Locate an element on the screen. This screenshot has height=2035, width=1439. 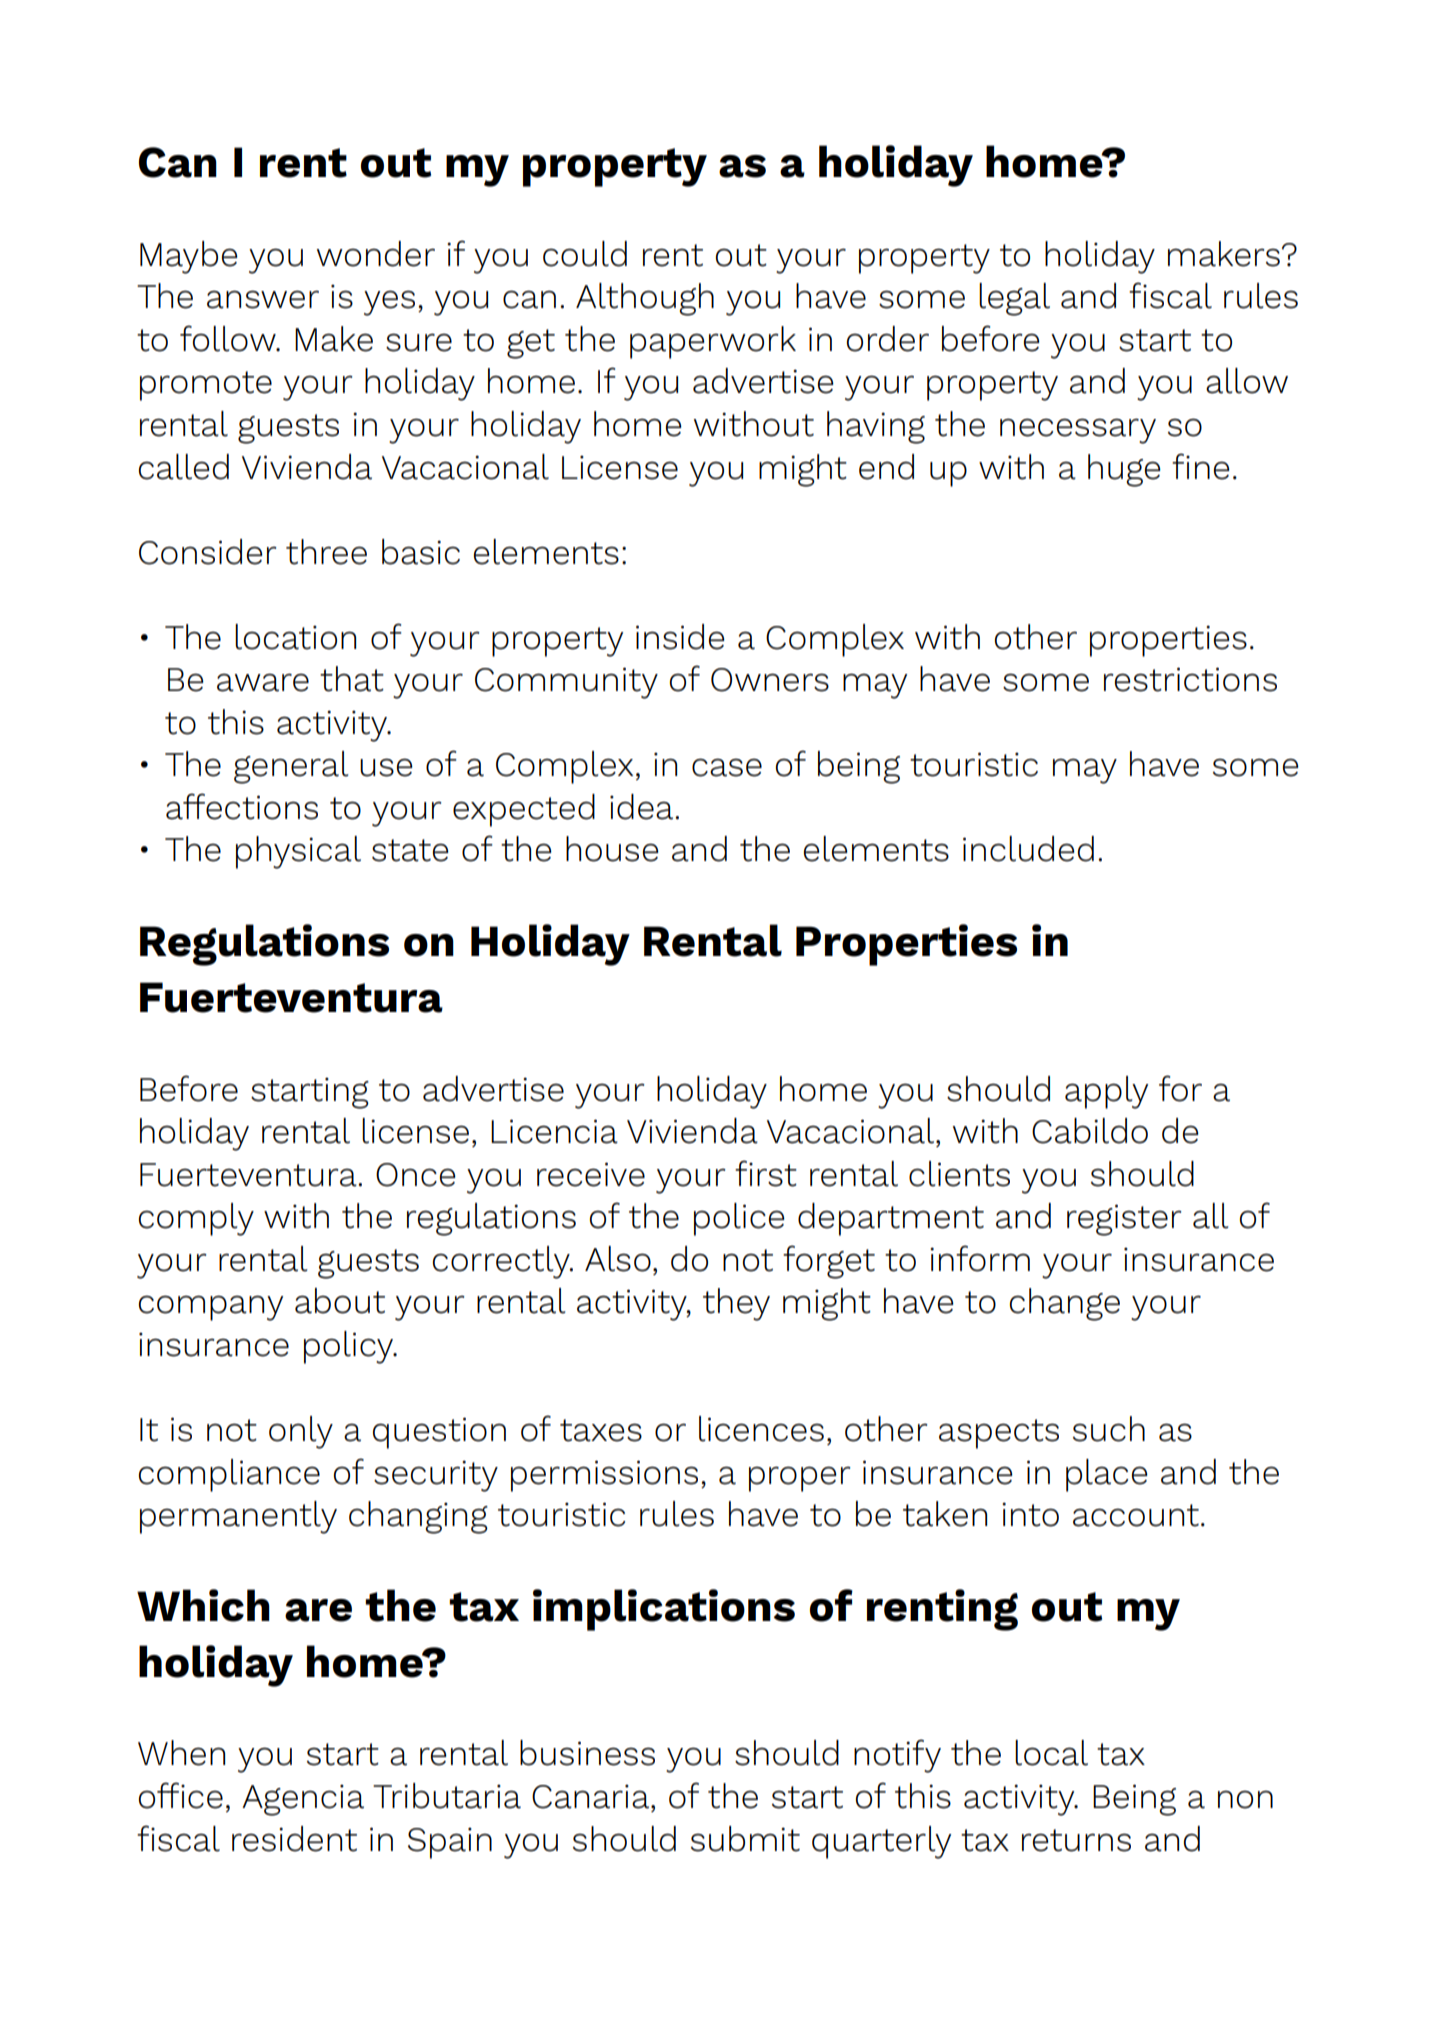
restrictions is located at coordinates (1190, 679).
